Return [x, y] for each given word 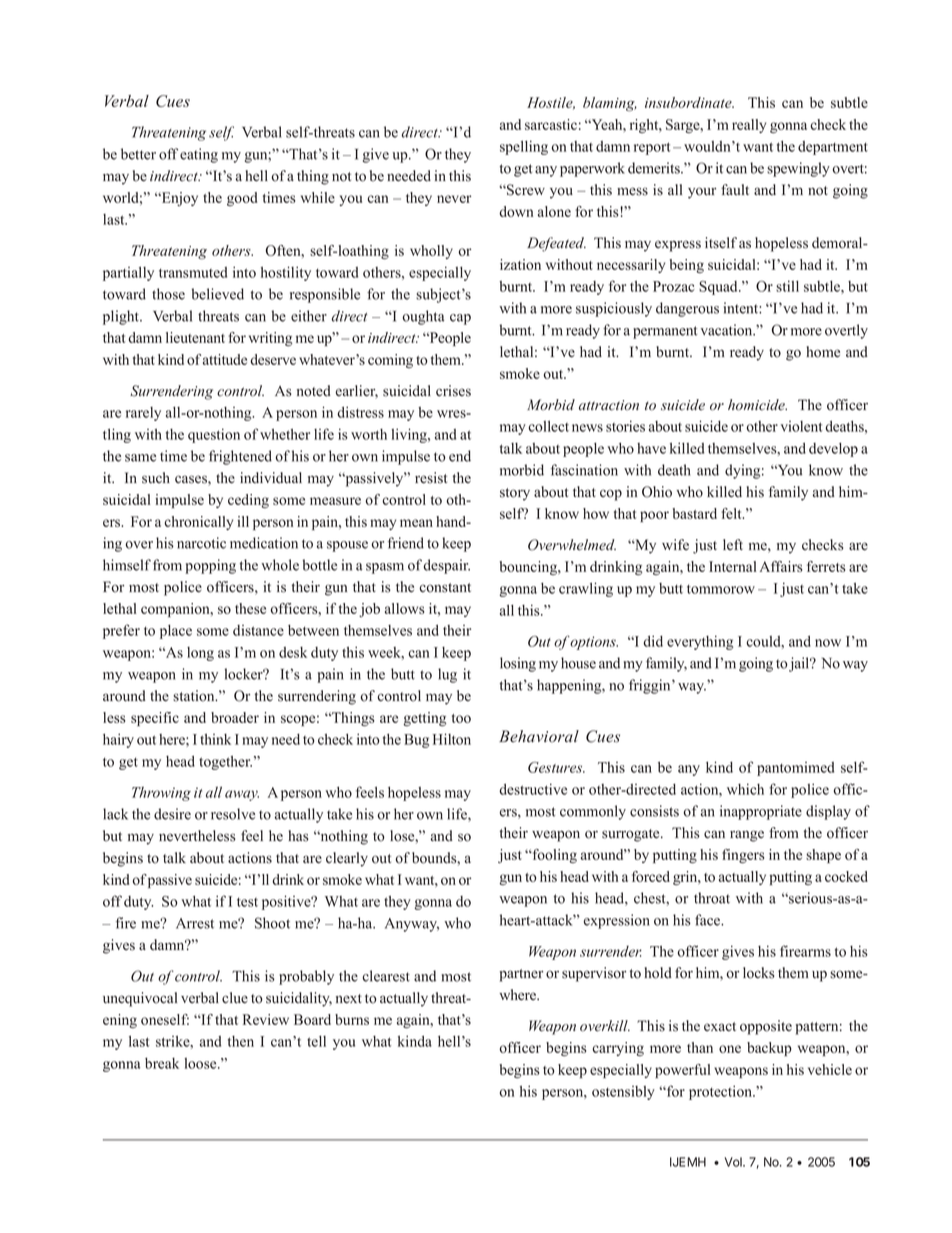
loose [201, 1063]
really [749, 126]
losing [518, 664]
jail [800, 664]
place [176, 632]
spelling [524, 147]
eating [199, 155]
